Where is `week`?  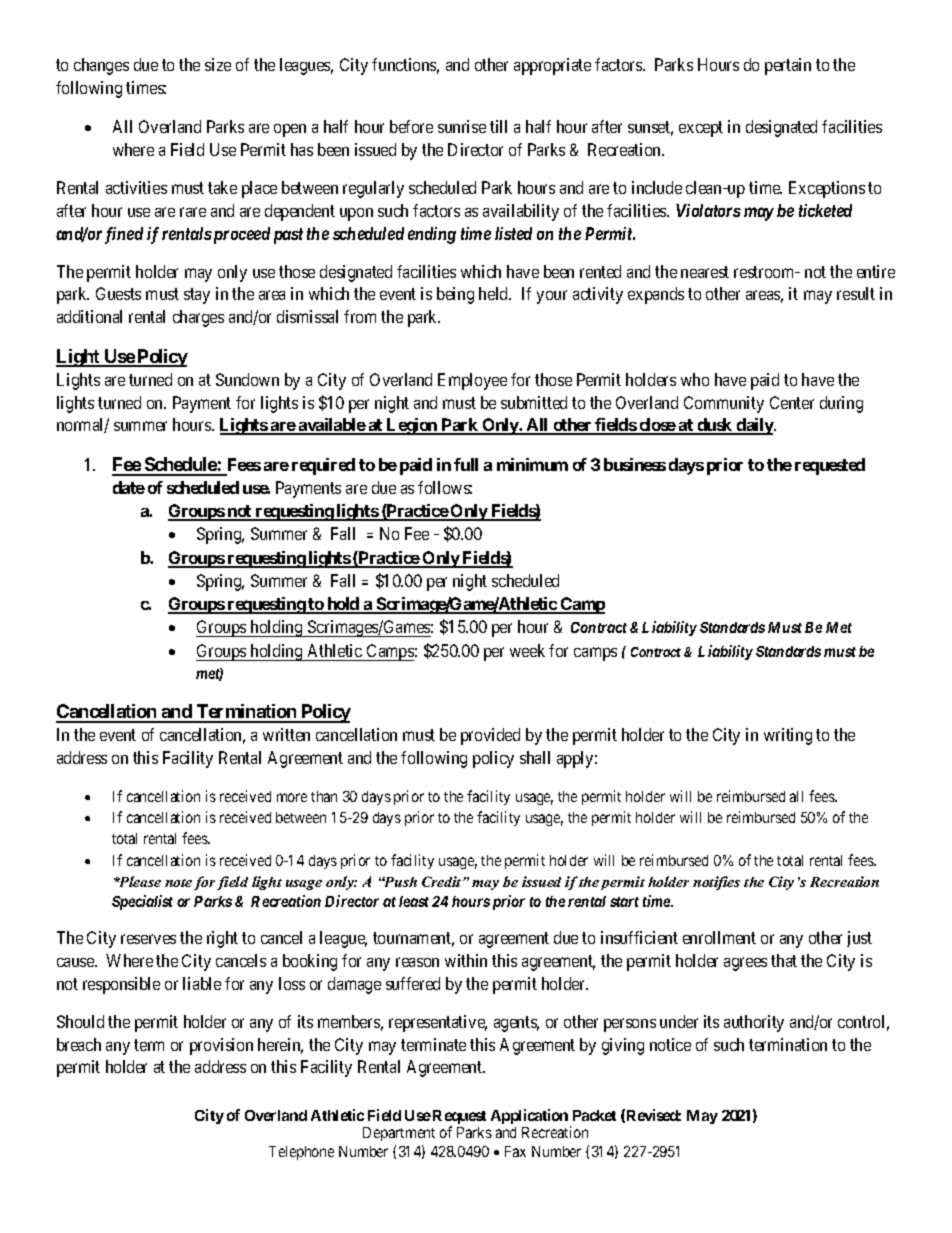
week is located at coordinates (527, 650).
